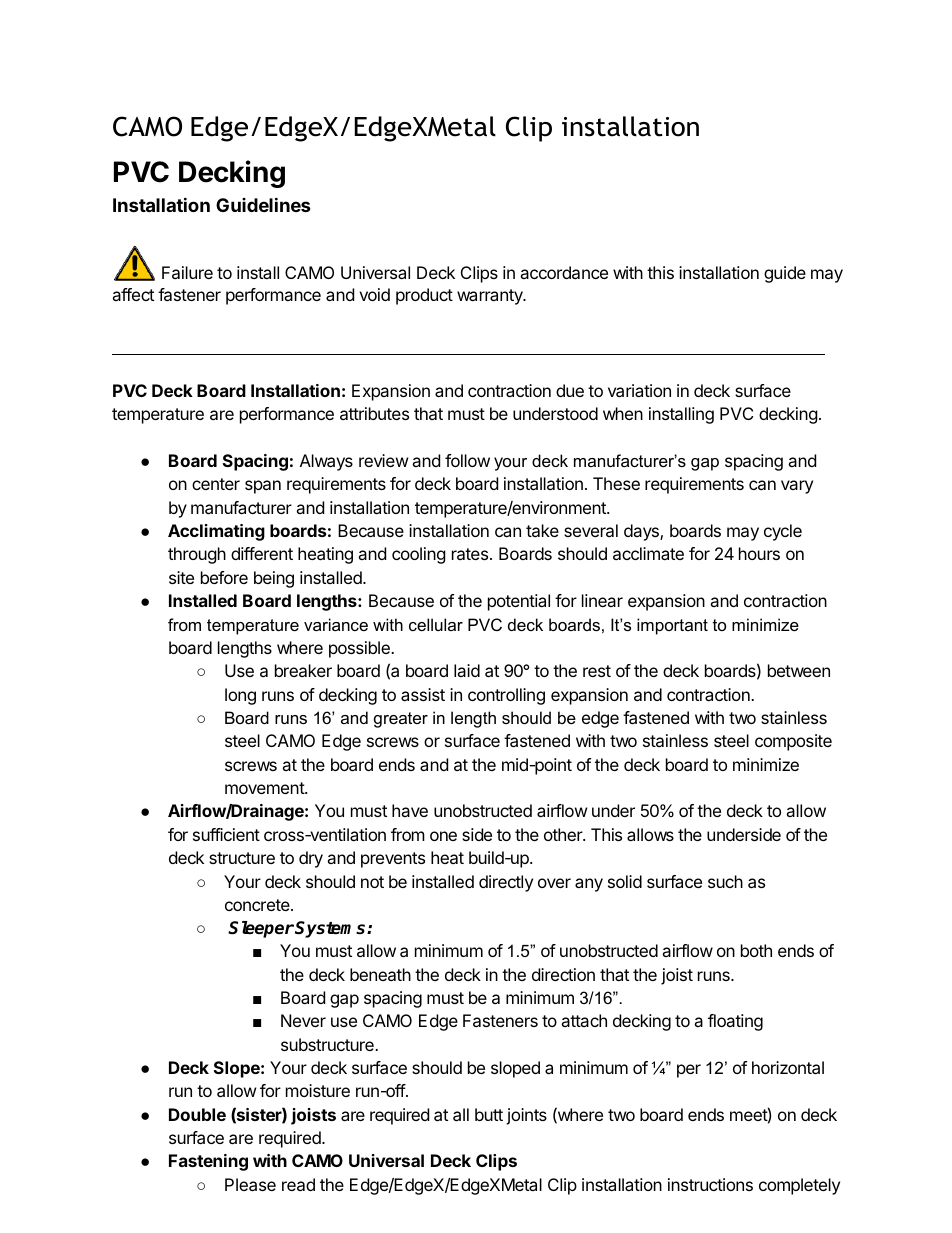  I want to click on Failure, so click(187, 272).
